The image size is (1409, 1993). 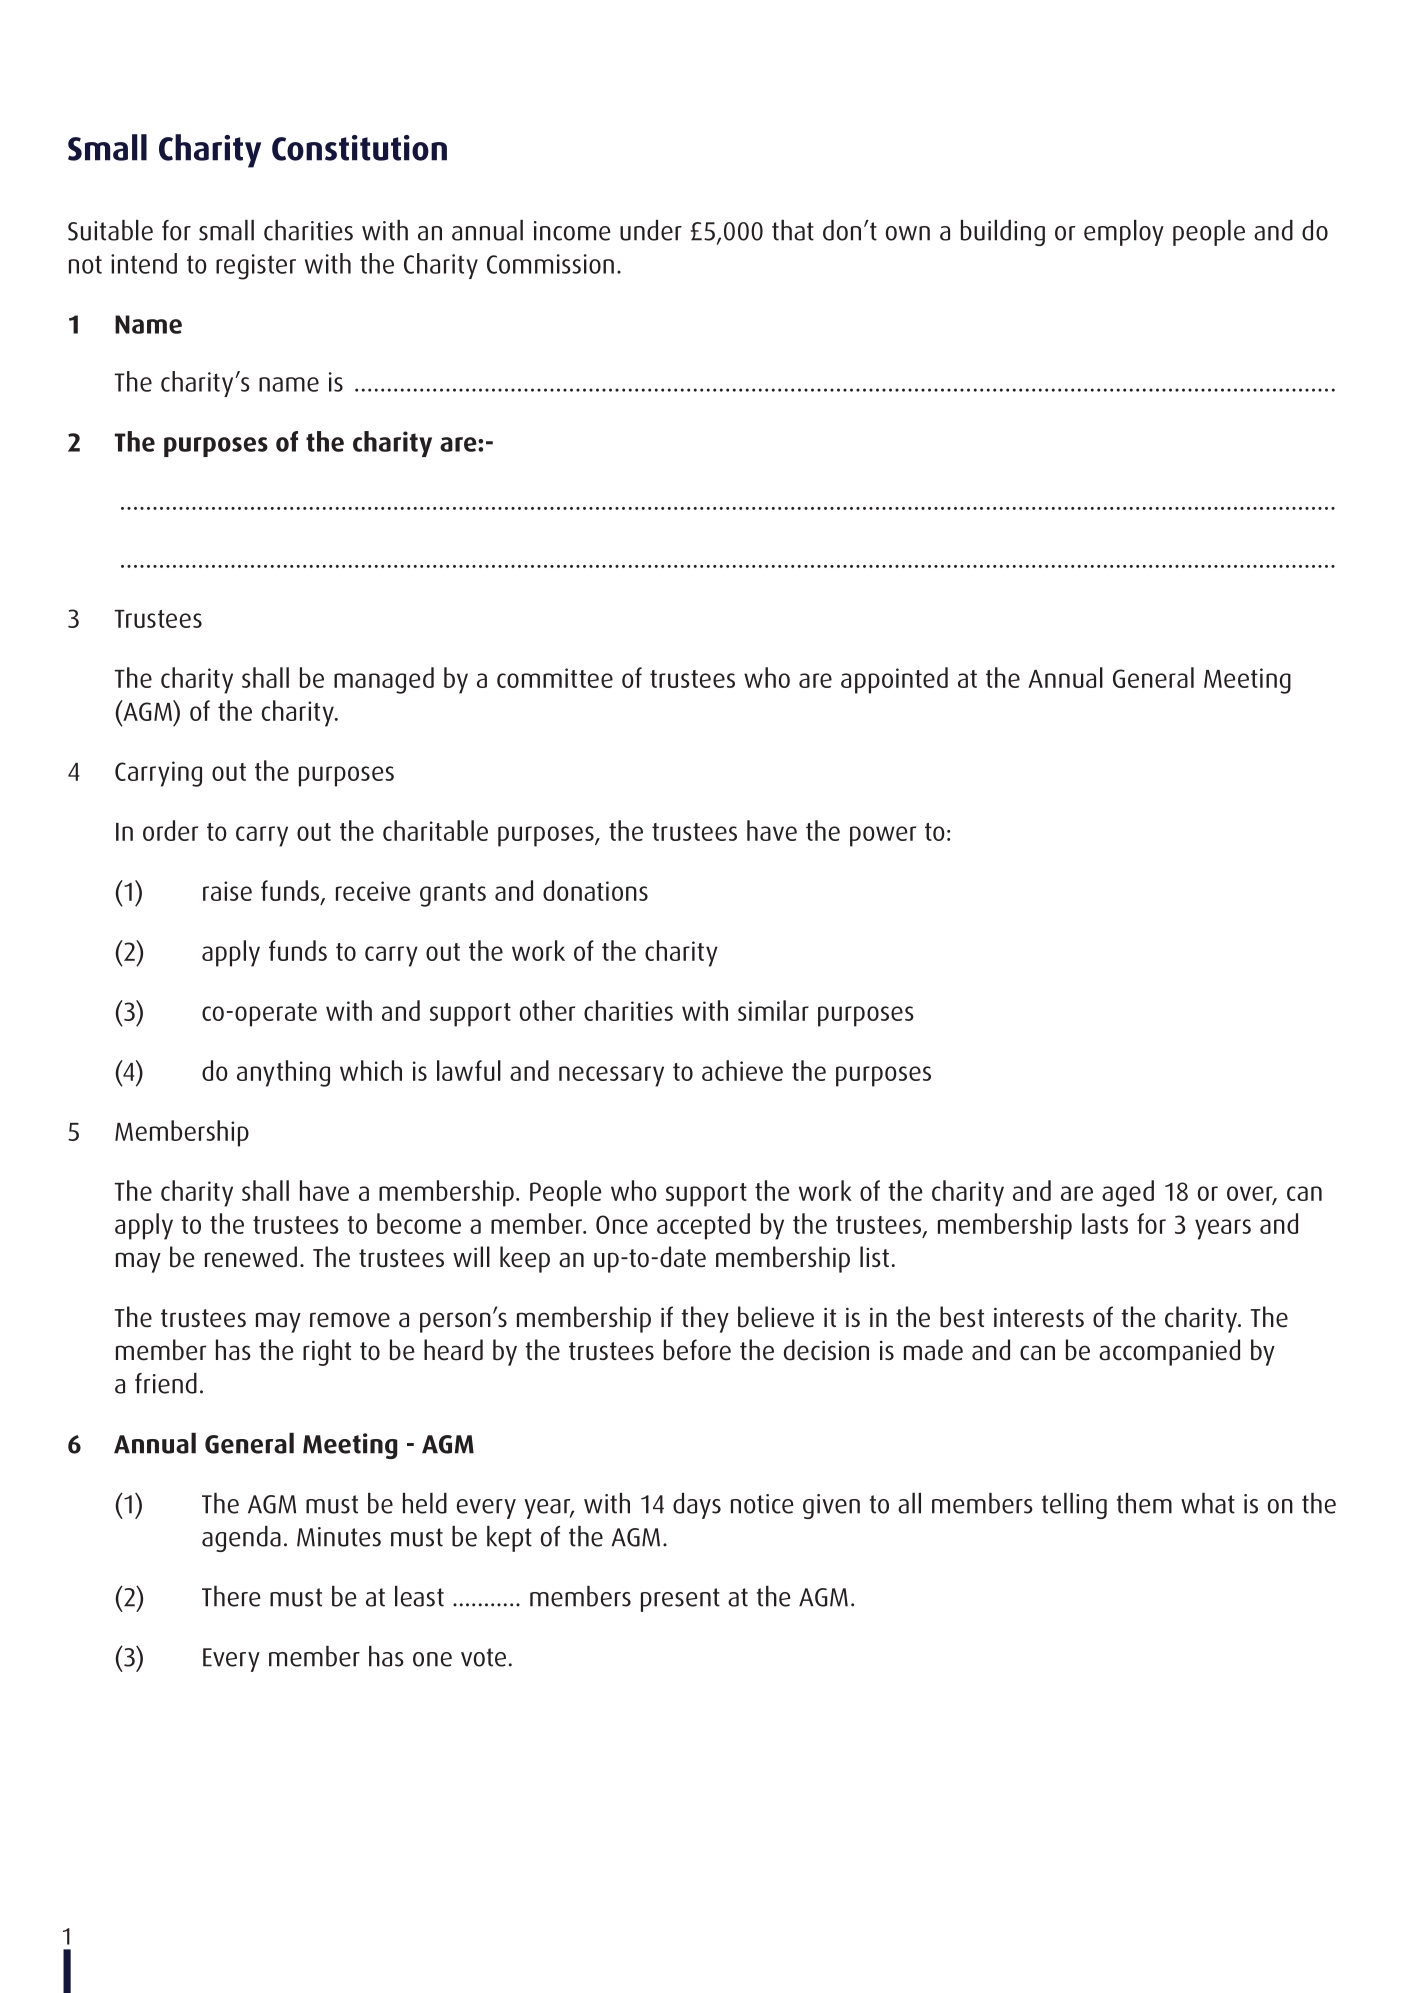 I want to click on employ, so click(x=1124, y=233).
